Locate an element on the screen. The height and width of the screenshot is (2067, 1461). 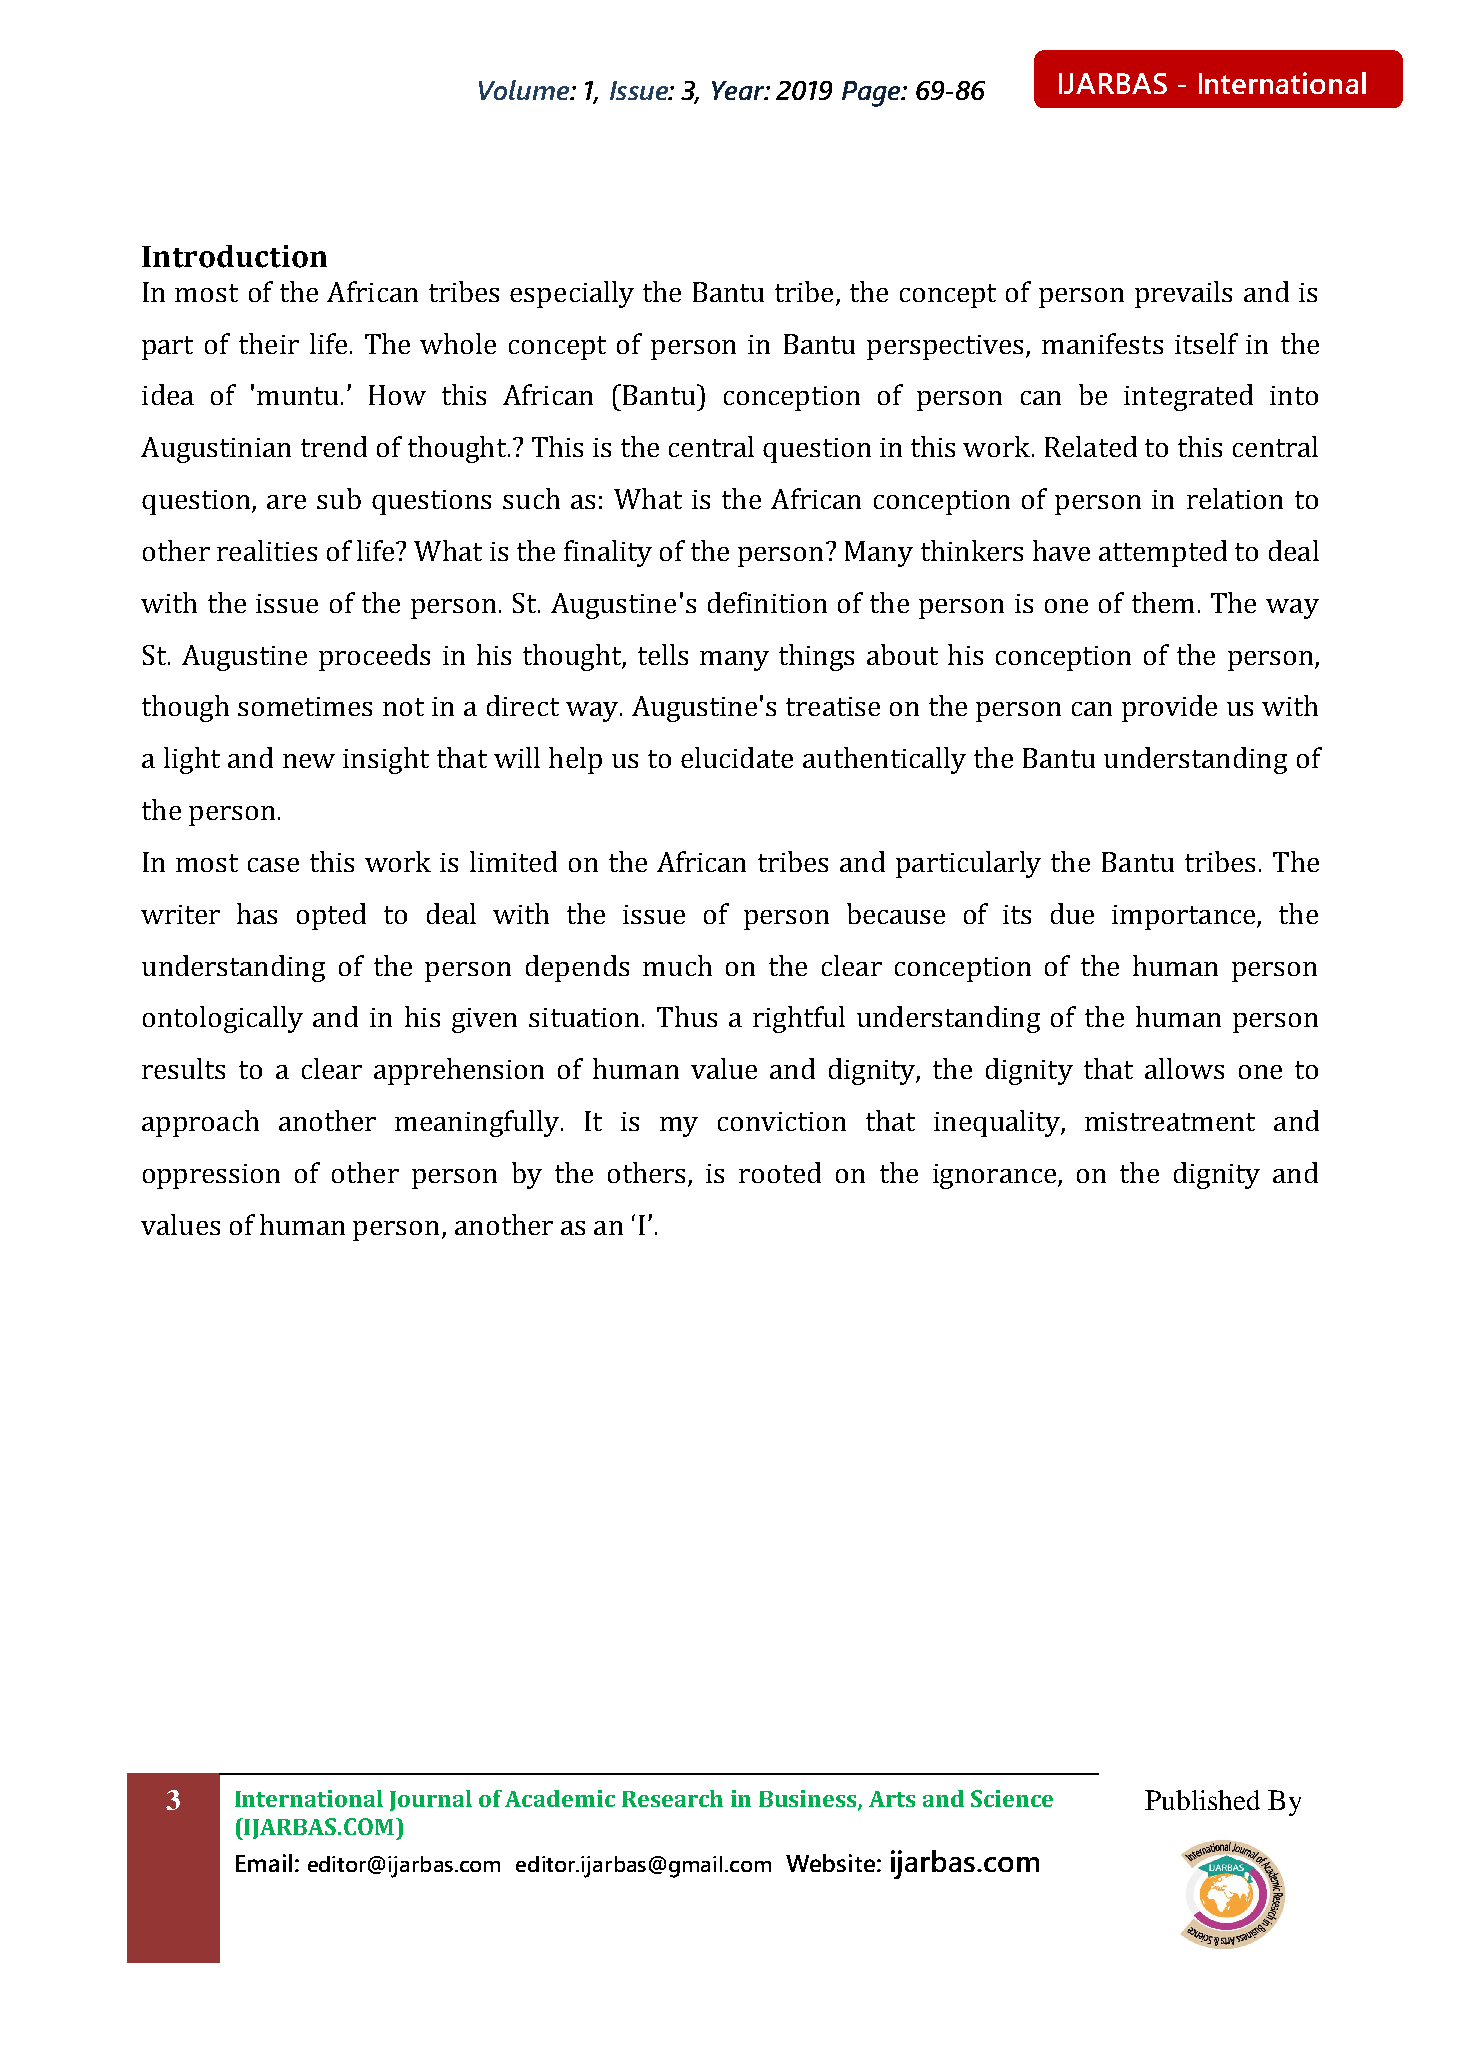
prevails is located at coordinates (1183, 294).
